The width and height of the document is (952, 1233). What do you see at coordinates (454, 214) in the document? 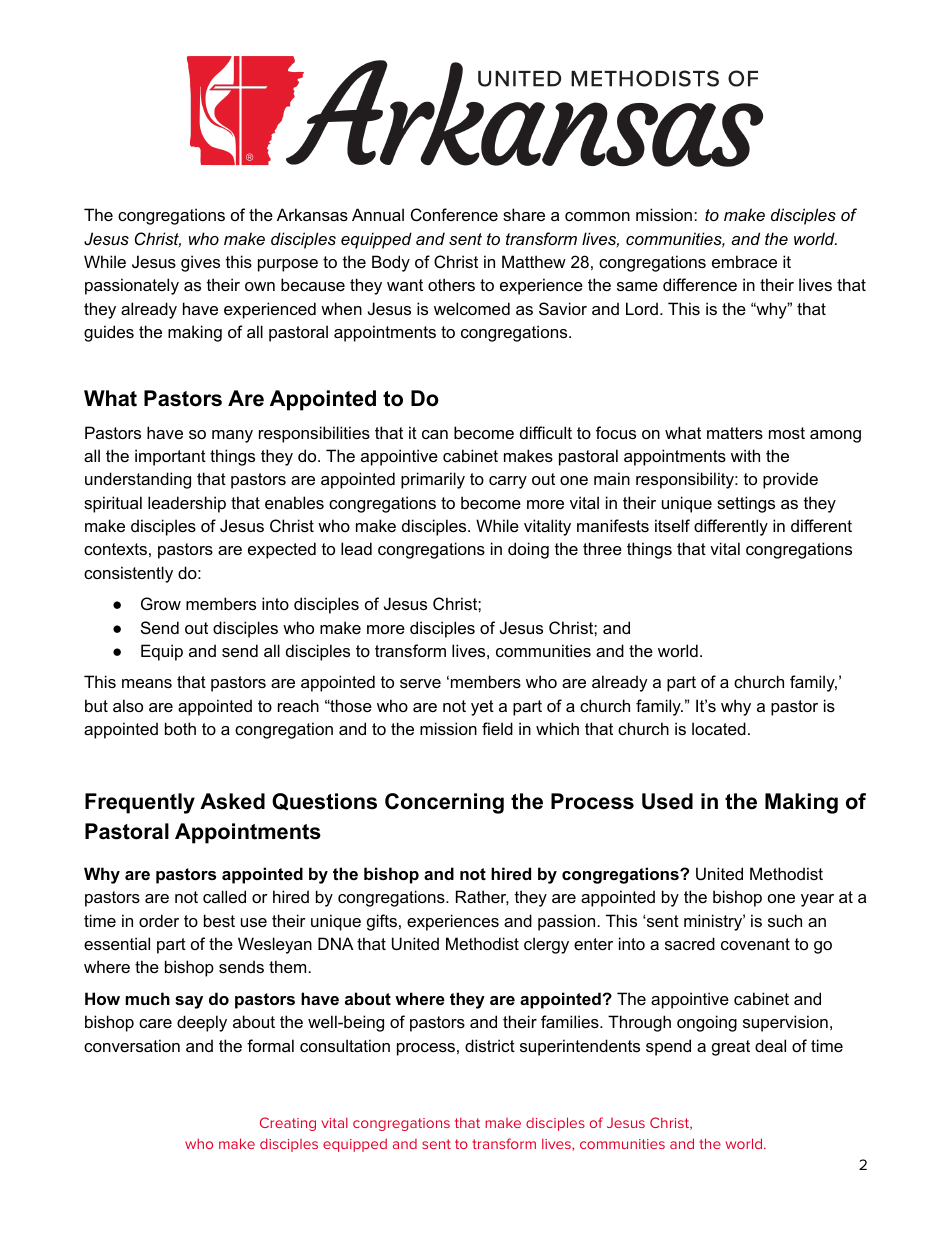
I see `Conference` at bounding box center [454, 214].
